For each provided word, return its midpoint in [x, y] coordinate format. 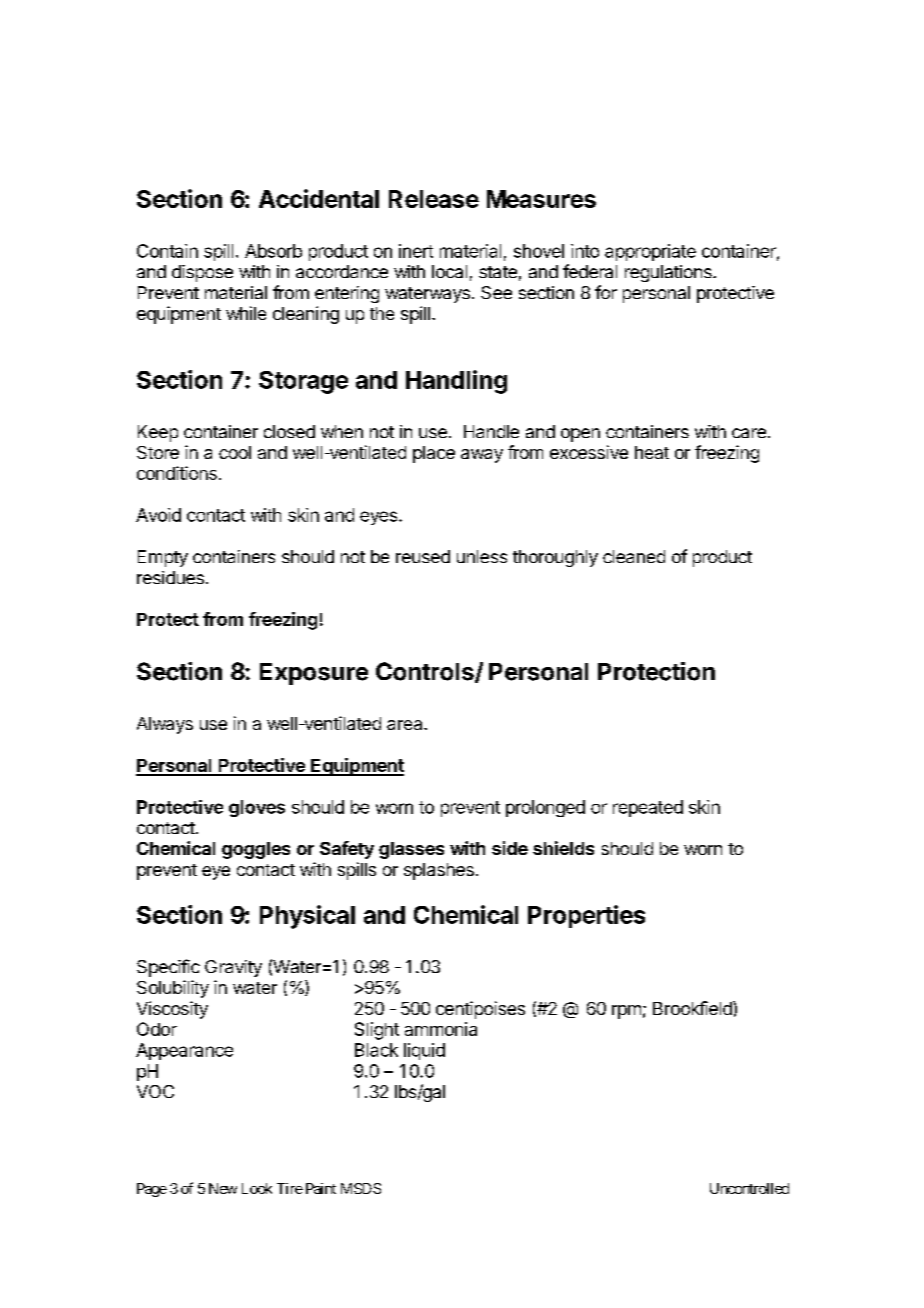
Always [165, 725]
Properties [586, 916]
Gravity [233, 968]
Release [434, 199]
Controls [426, 672]
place [434, 454]
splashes [439, 871]
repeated [648, 808]
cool [235, 452]
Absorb [273, 251]
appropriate [650, 252]
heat [652, 452]
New [223, 1188]
